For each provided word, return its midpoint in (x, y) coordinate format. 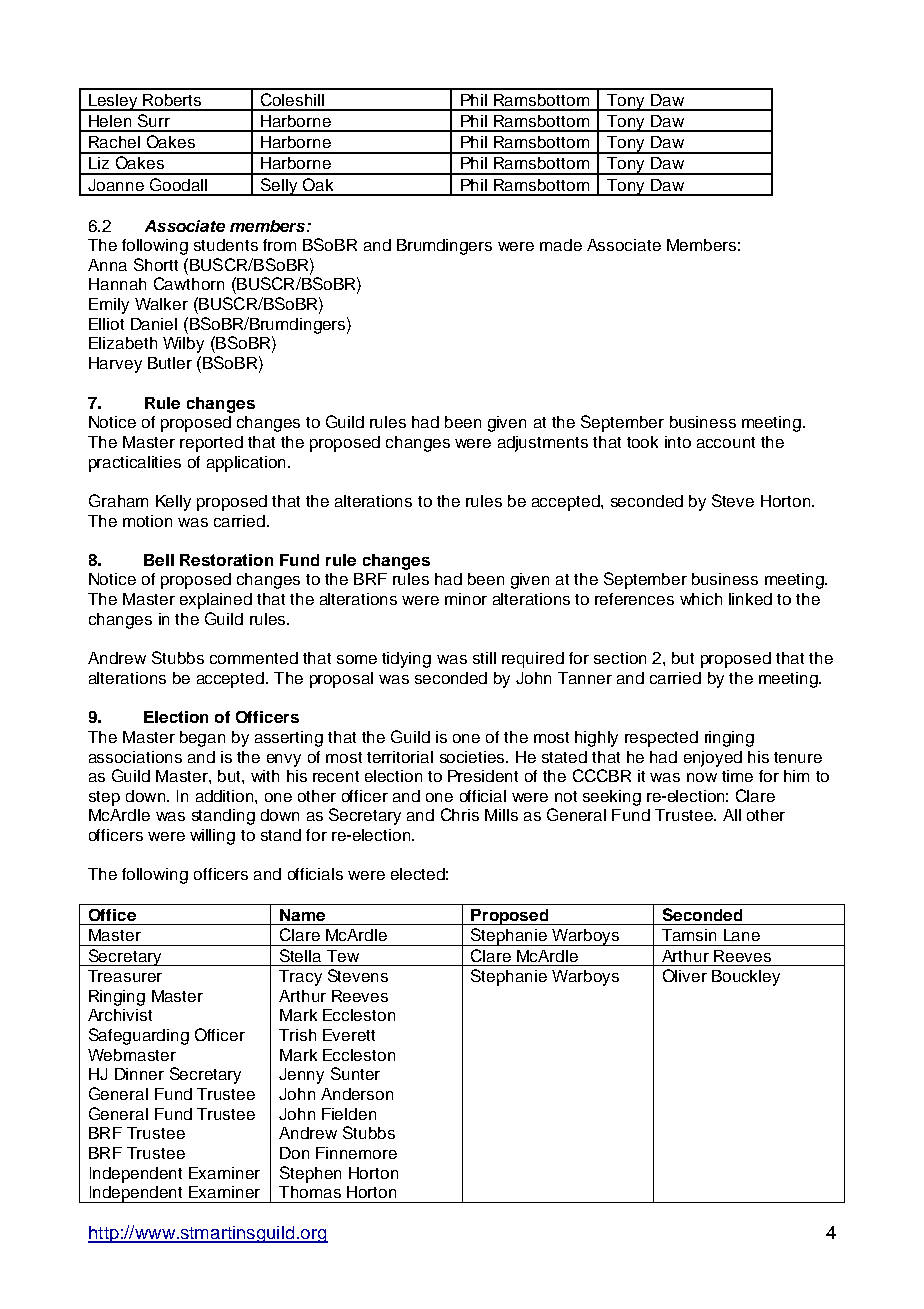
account (726, 442)
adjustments (543, 444)
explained (216, 601)
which (701, 599)
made (561, 245)
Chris (460, 814)
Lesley (113, 102)
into (678, 442)
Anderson (357, 1094)
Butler (170, 363)
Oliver (685, 975)
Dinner (139, 1074)
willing (212, 837)
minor (466, 599)
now (702, 777)
